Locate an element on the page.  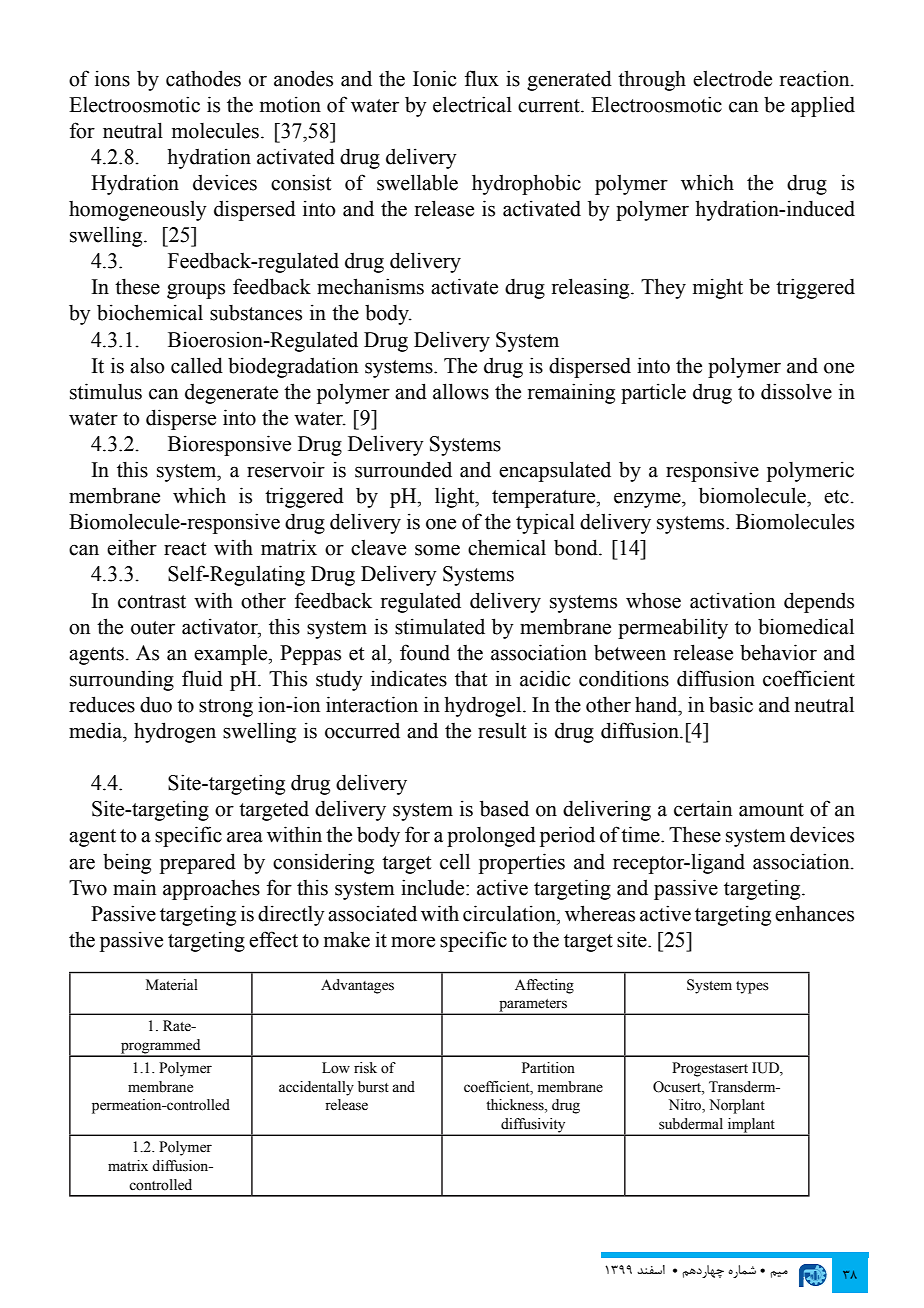
dissolve is located at coordinates (796, 391).
